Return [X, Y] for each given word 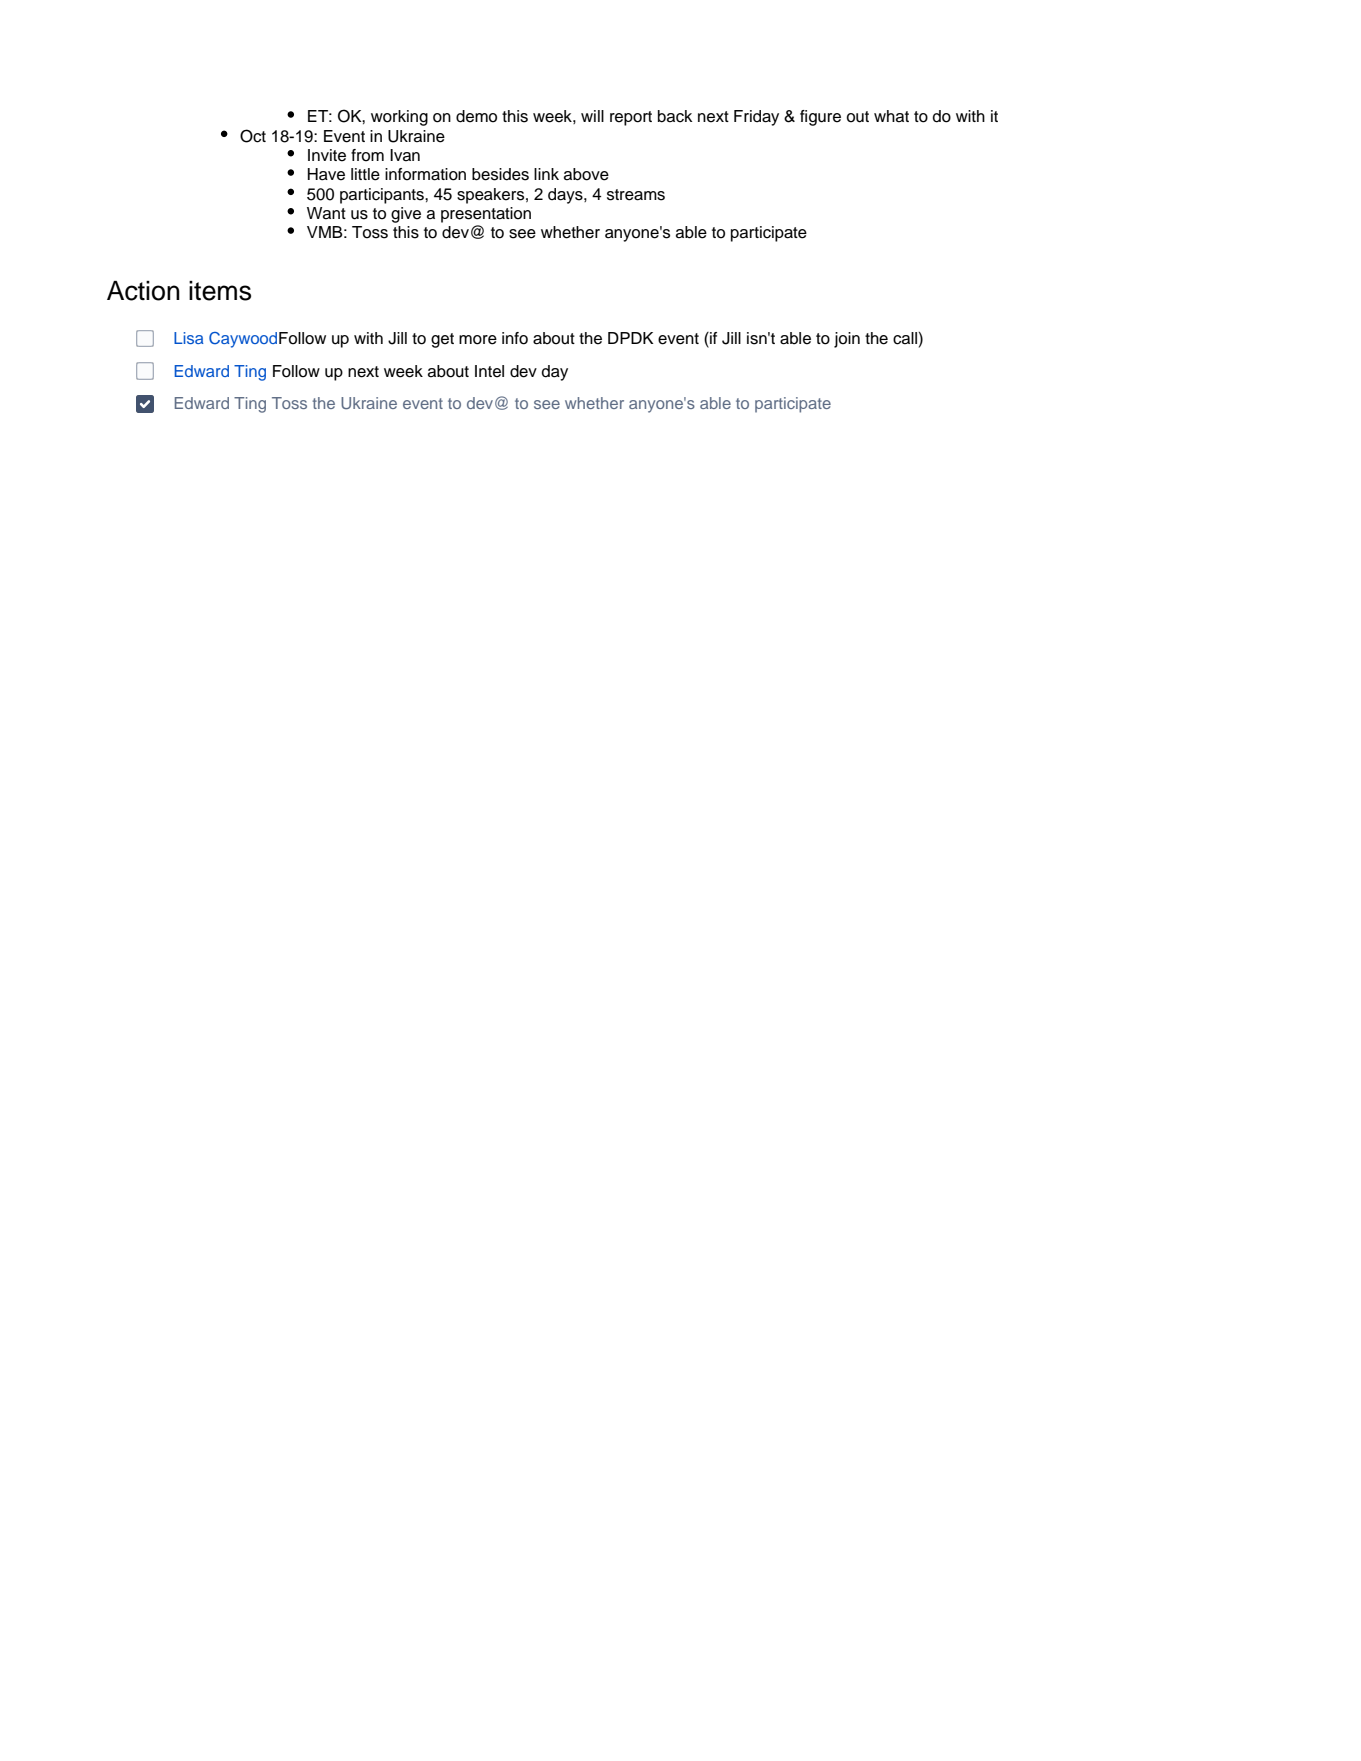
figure [820, 118]
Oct [253, 136]
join [847, 340]
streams [636, 195]
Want [326, 213]
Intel [489, 371]
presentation [486, 215]
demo [476, 116]
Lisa [188, 338]
